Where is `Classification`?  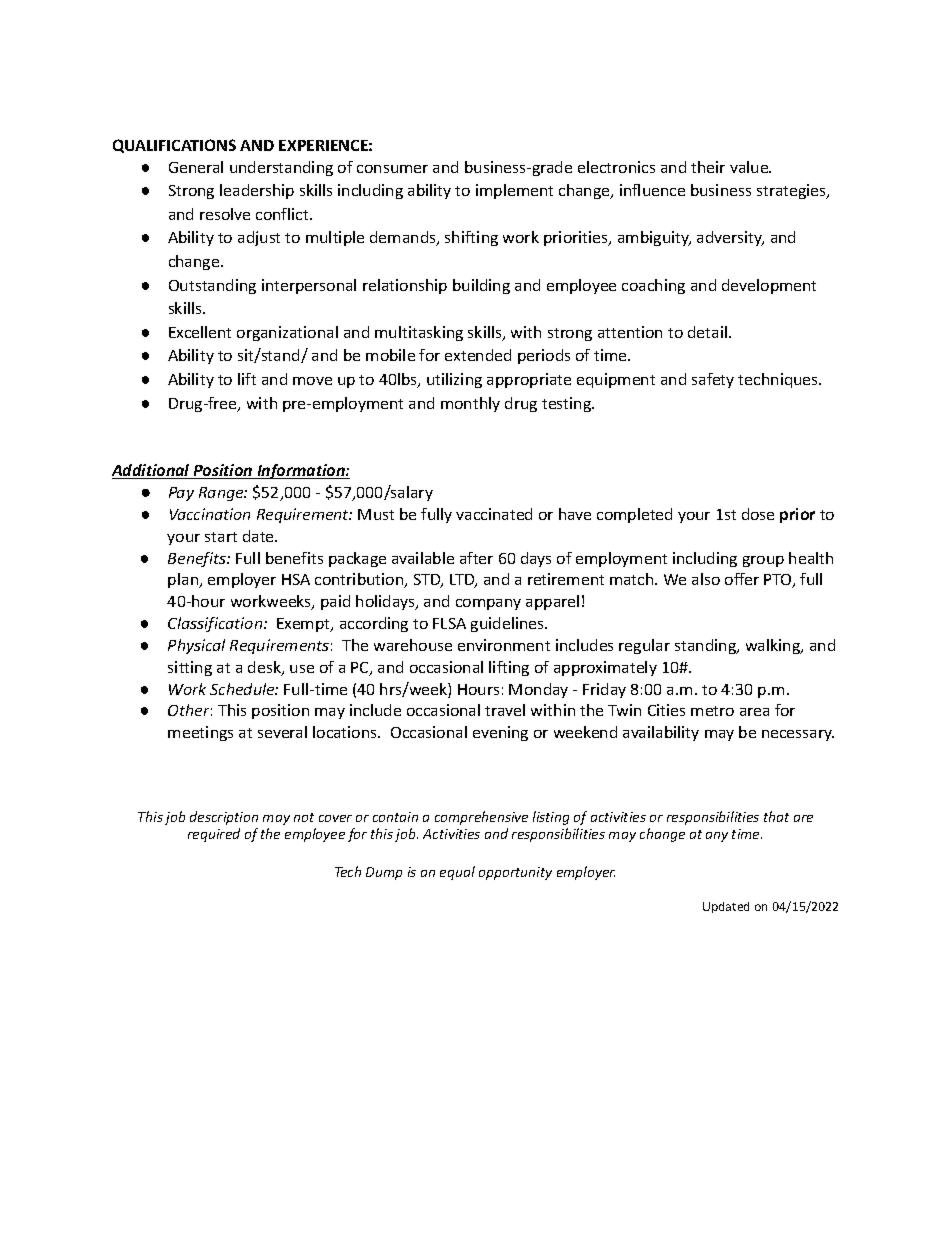
Classification is located at coordinates (216, 624).
